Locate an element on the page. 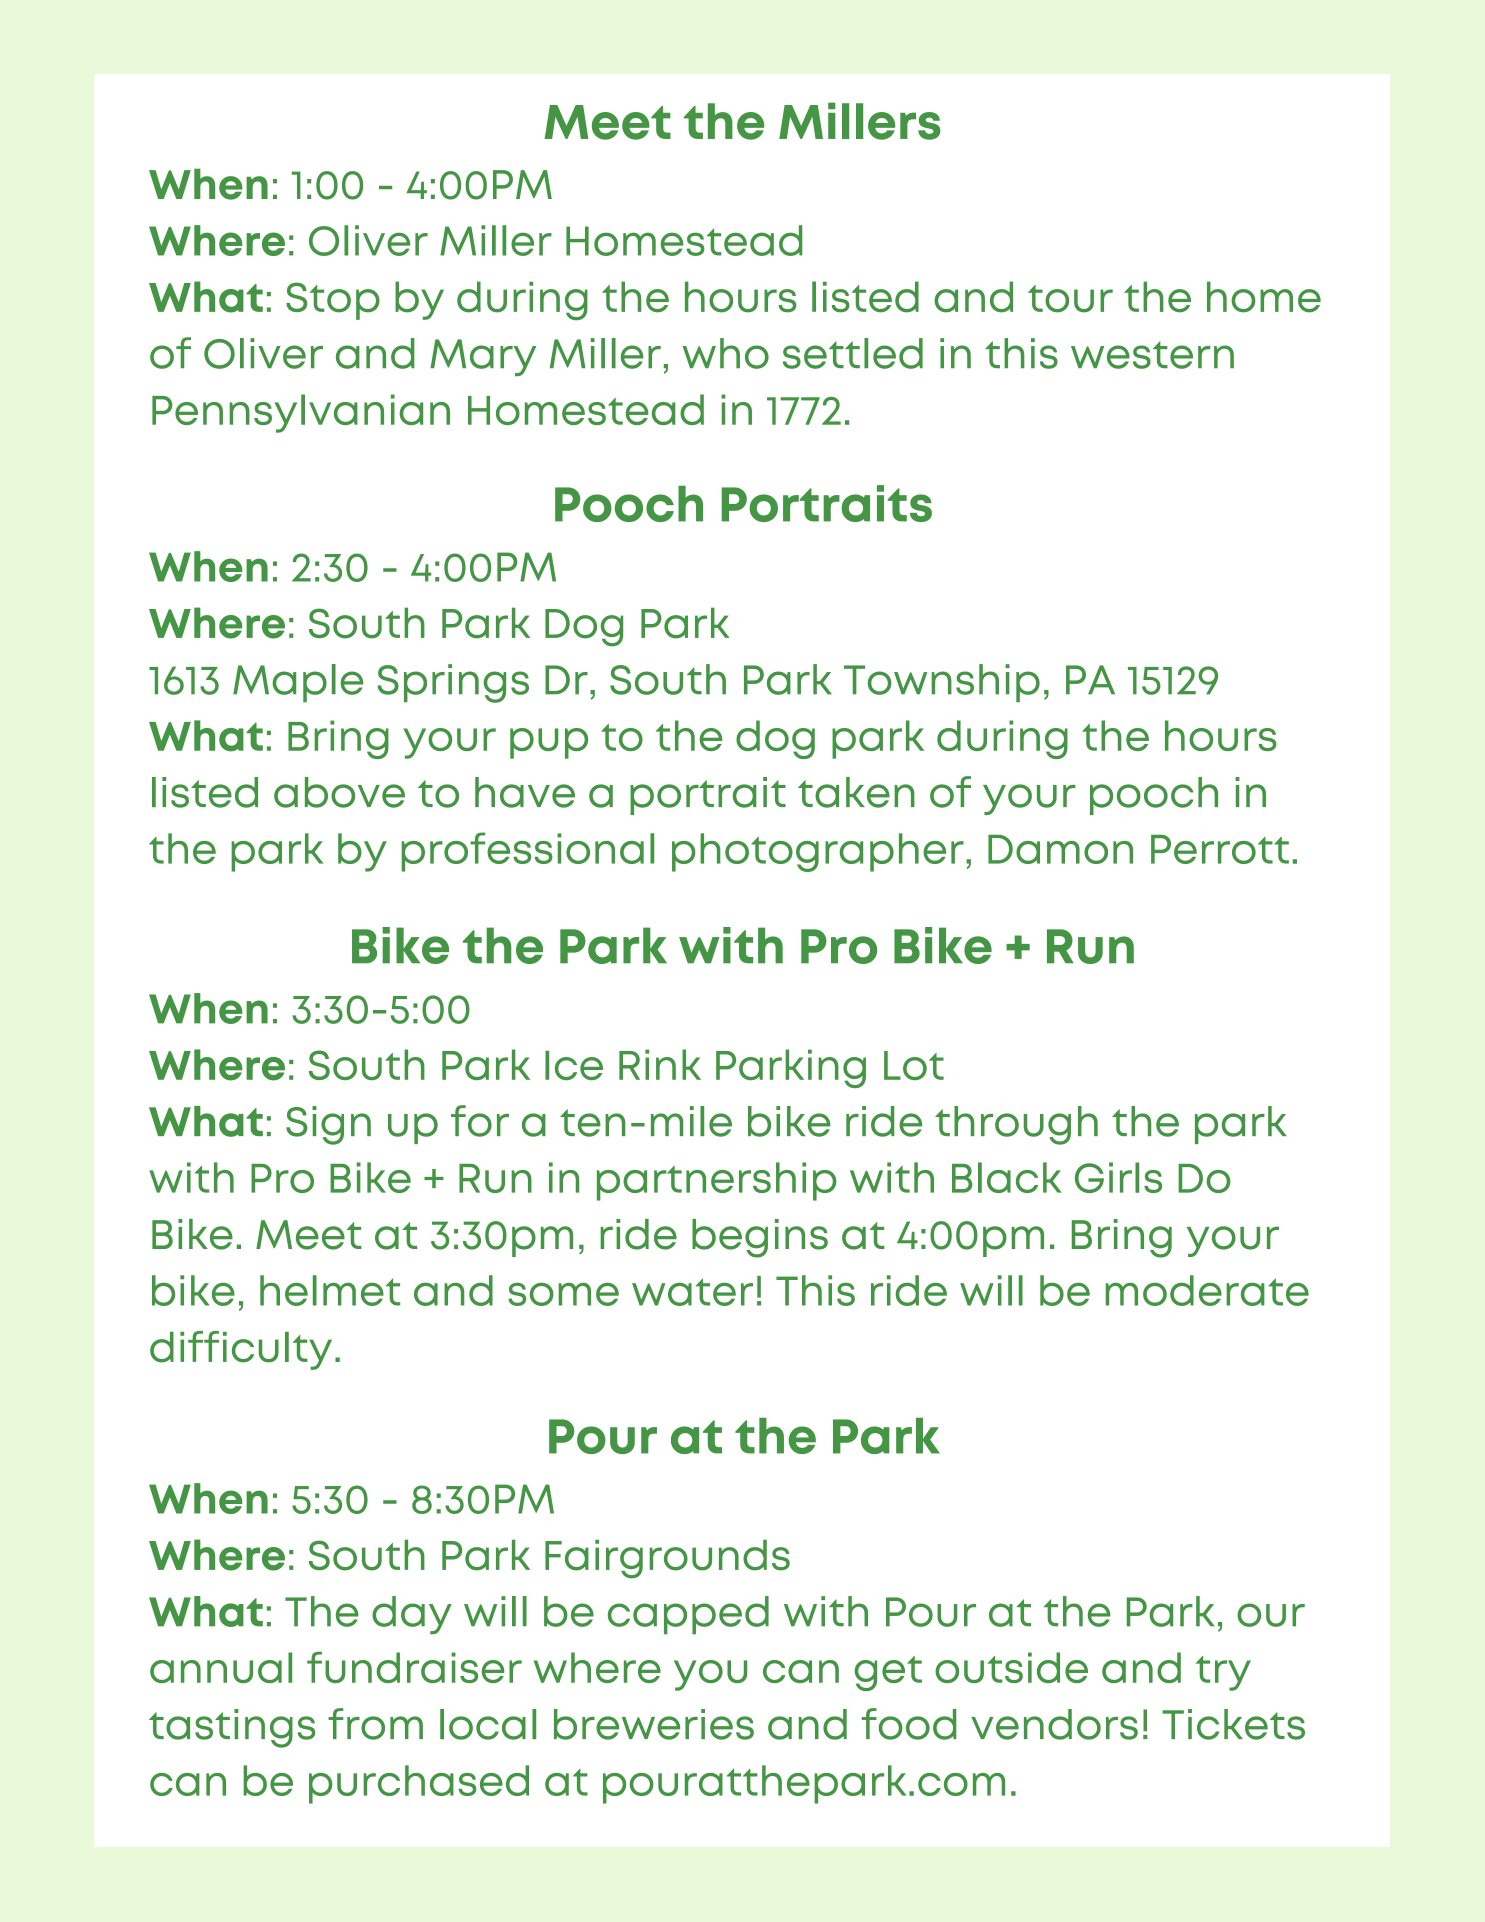  Rink is located at coordinates (660, 1064).
